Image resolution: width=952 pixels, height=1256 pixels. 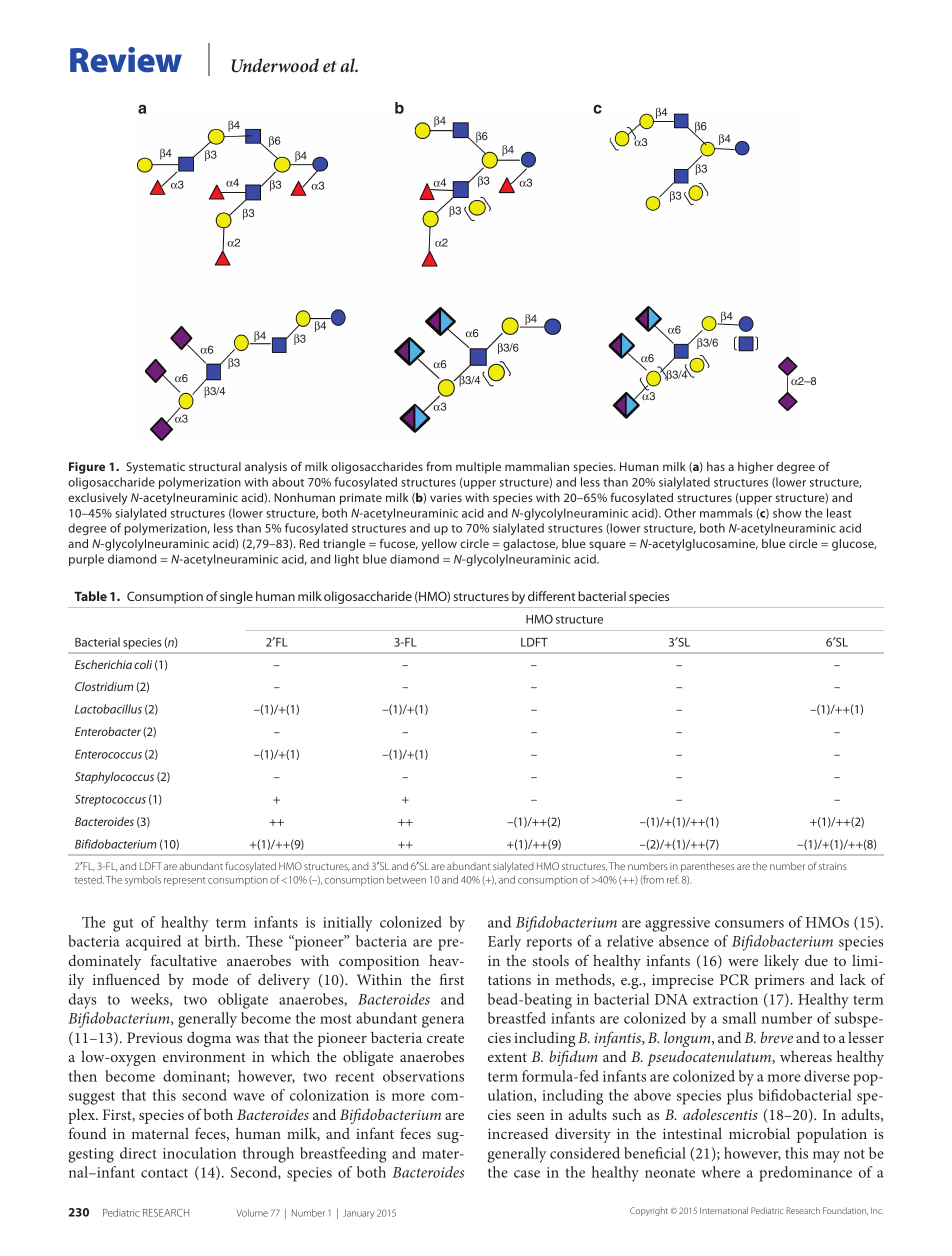 What do you see at coordinates (252, 1213) in the document?
I see `Volume` at bounding box center [252, 1213].
